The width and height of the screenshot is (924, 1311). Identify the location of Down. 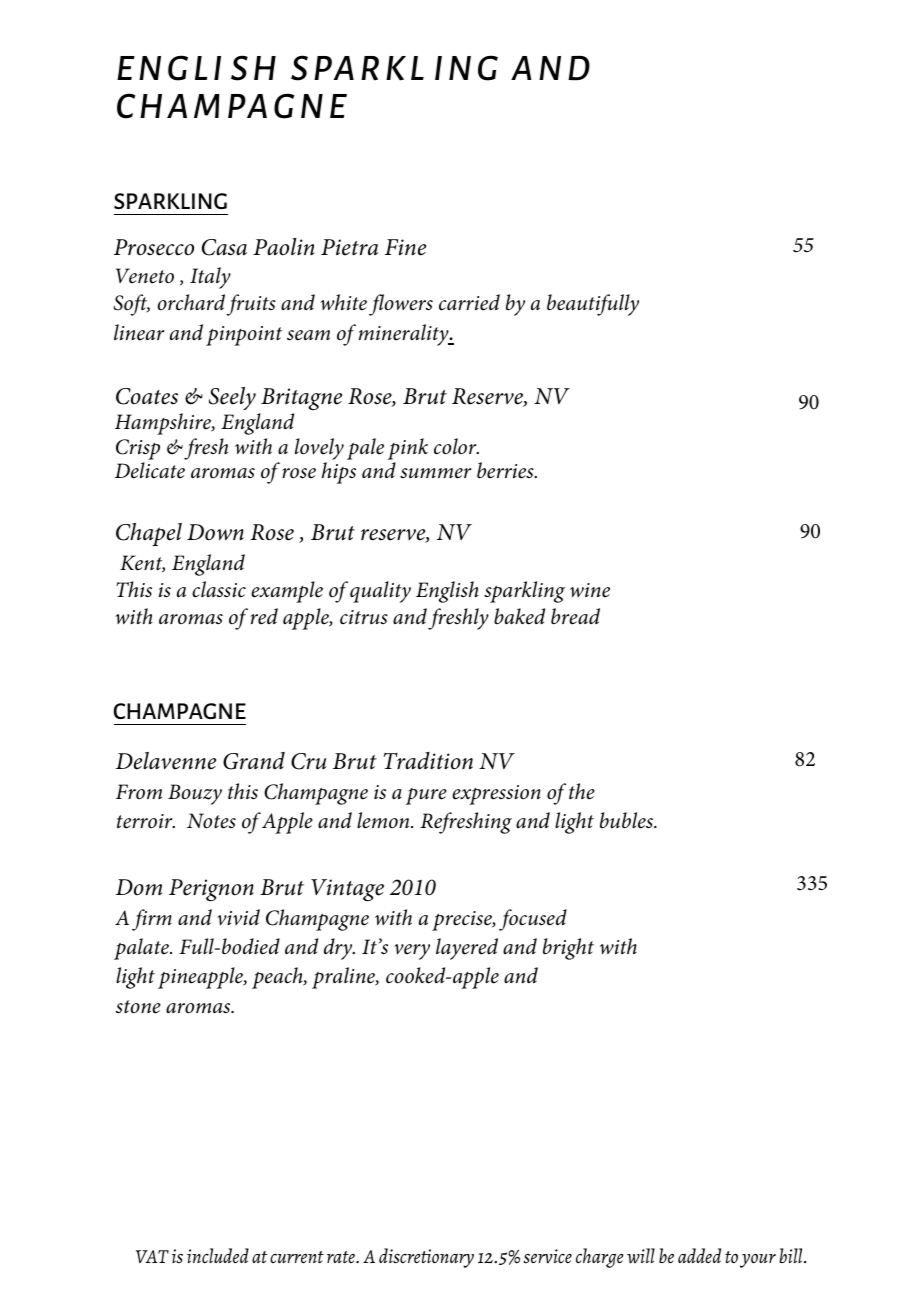
(215, 532).
